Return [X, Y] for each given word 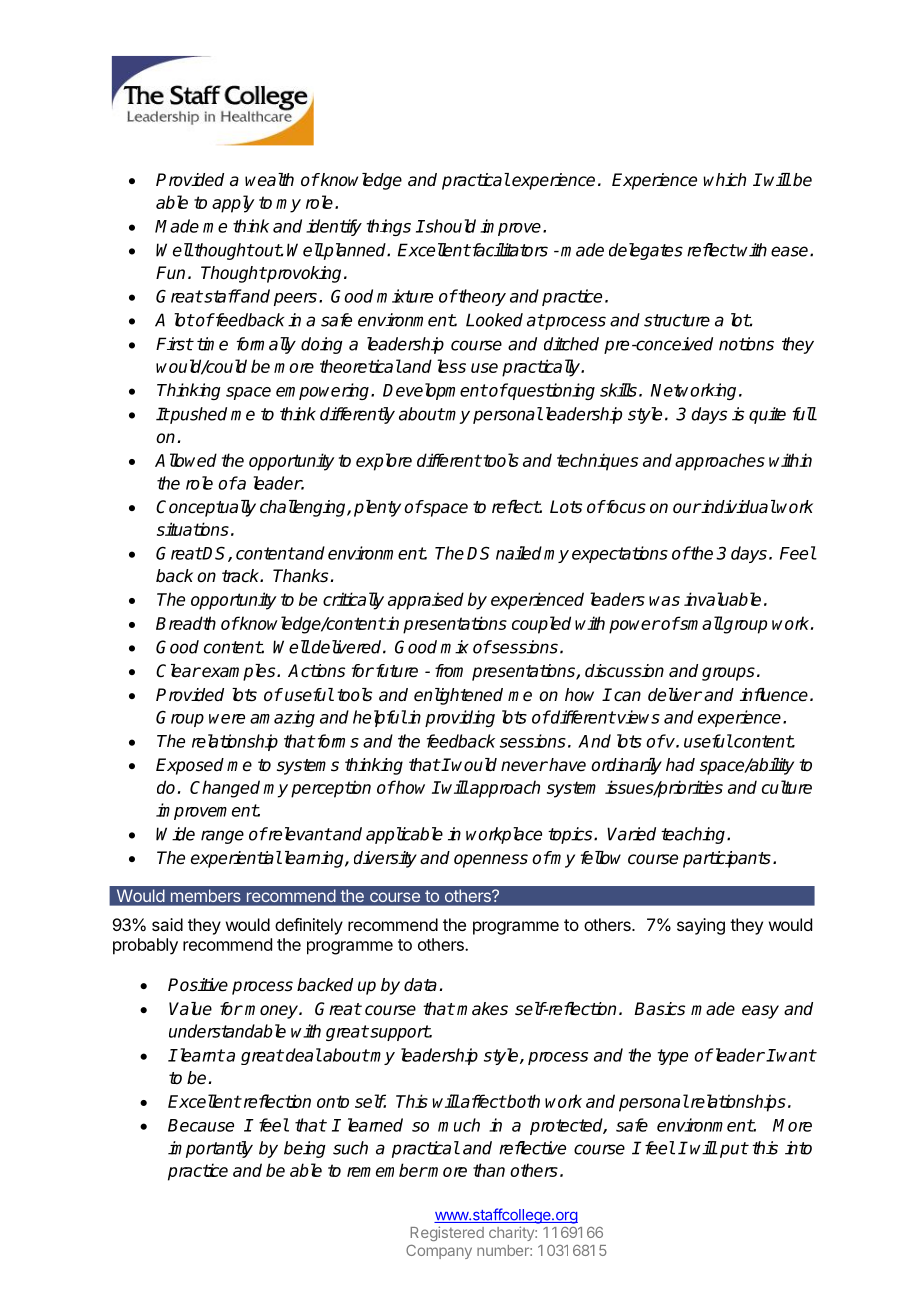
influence [774, 695]
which [724, 180]
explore [384, 462]
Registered [447, 1233]
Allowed [186, 460]
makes [482, 1009]
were [227, 719]
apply [233, 204]
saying [701, 926]
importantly [210, 1149]
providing [460, 718]
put [734, 1150]
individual [738, 507]
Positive [198, 985]
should [449, 226]
